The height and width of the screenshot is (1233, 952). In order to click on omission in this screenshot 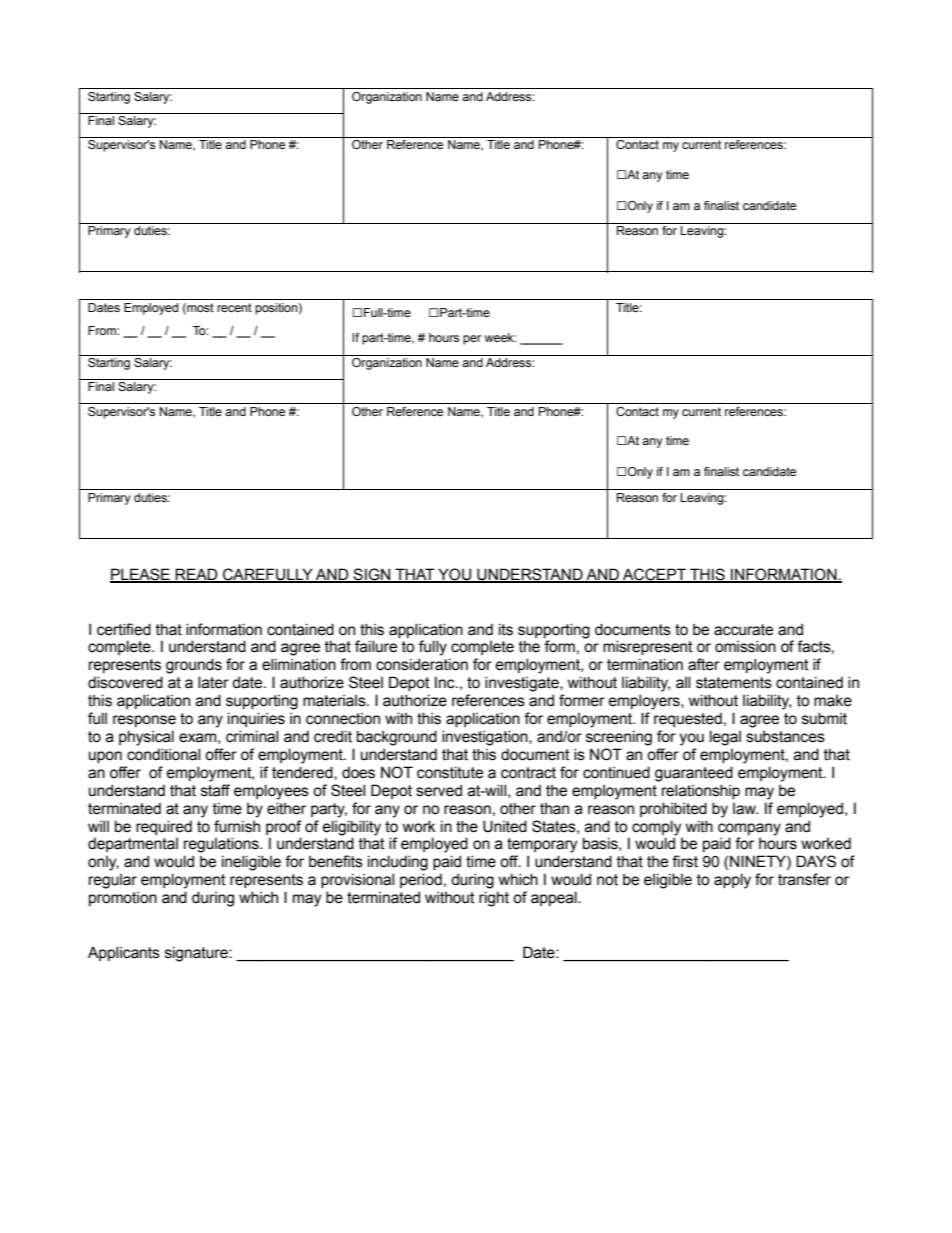, I will do `click(745, 646)`.
